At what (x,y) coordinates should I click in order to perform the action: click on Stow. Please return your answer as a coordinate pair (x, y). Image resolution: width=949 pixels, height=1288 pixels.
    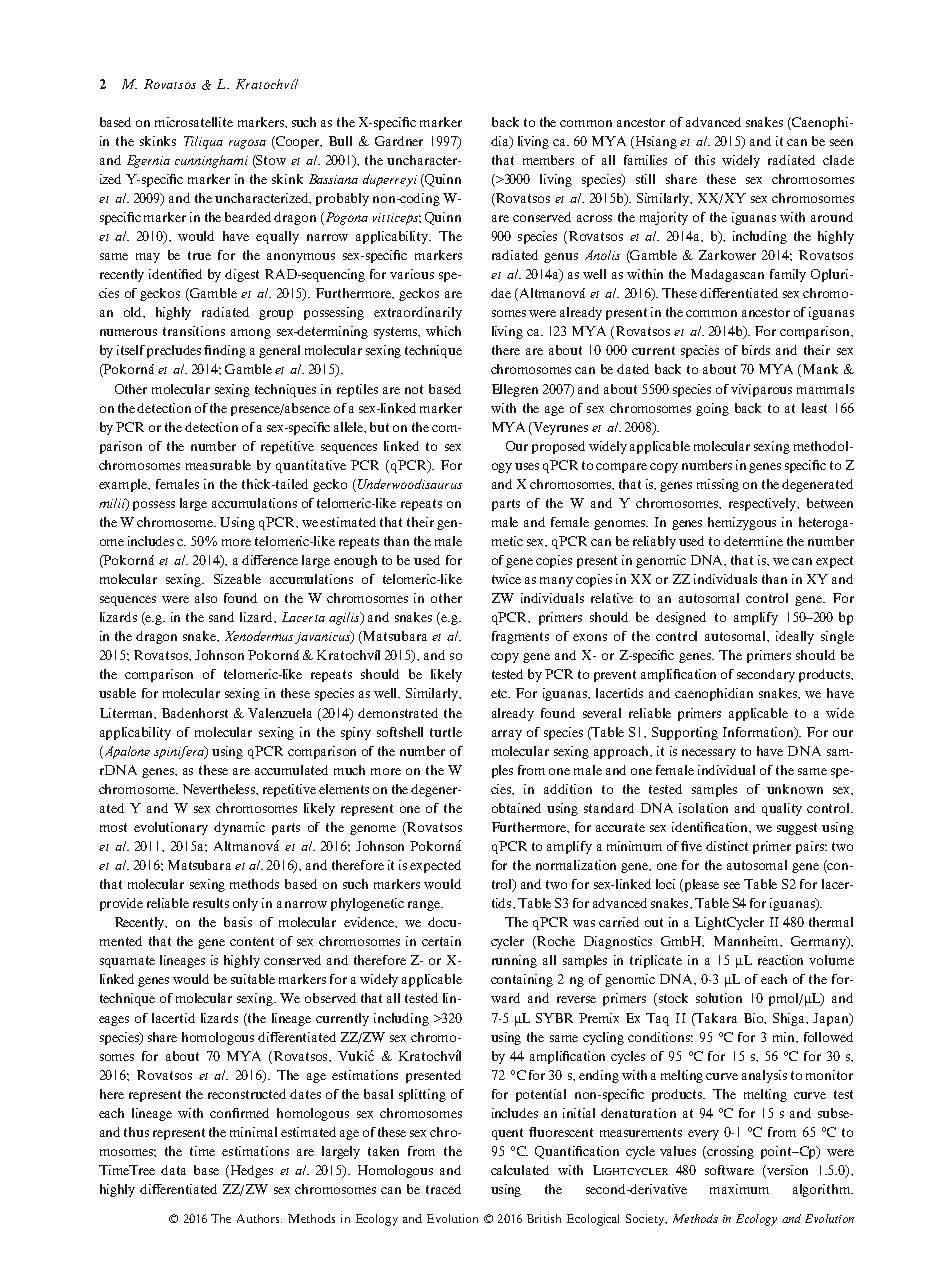
    Looking at the image, I should click on (270, 160).
